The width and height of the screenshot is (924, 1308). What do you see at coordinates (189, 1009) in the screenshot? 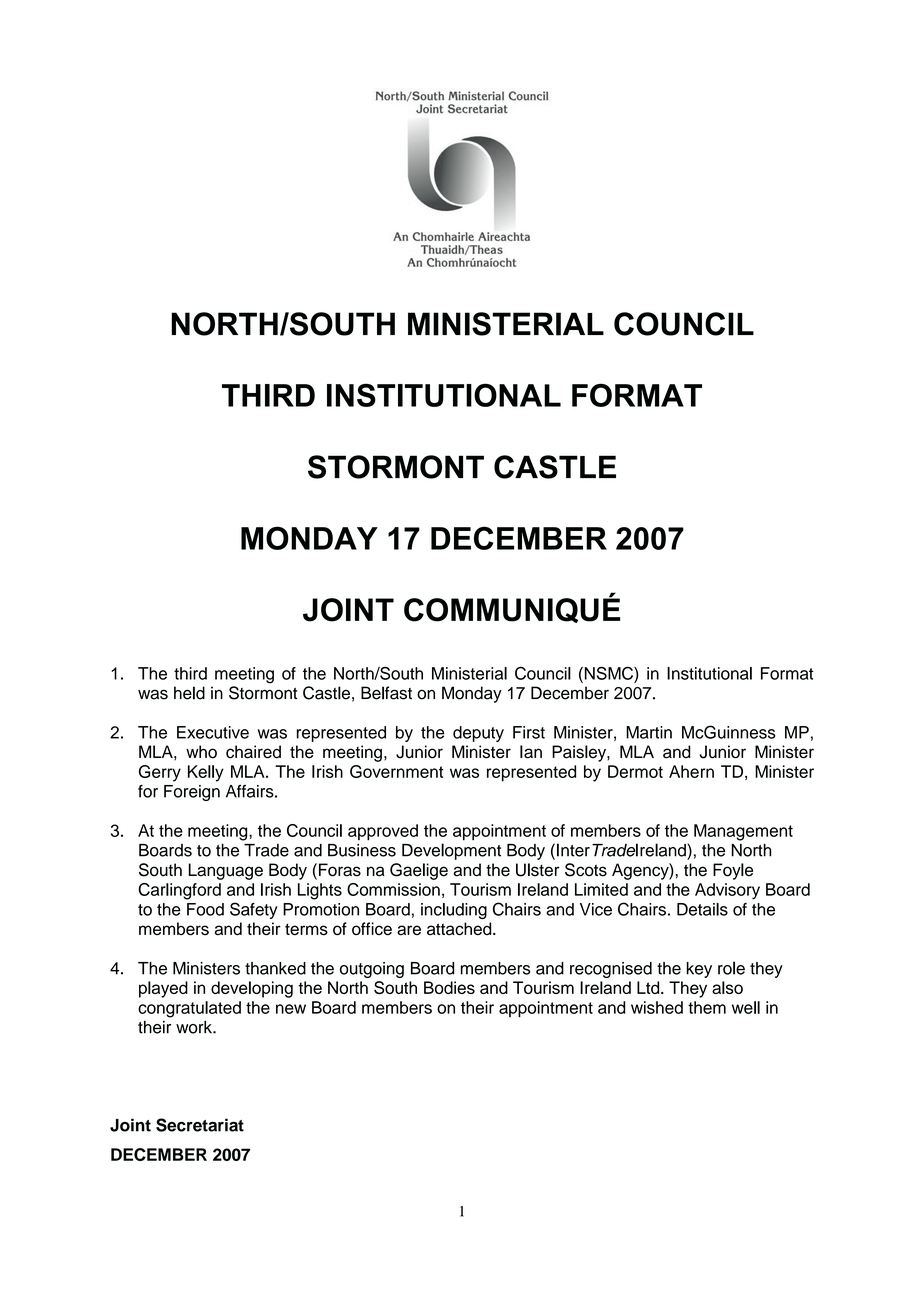
I see `congratulated` at bounding box center [189, 1009].
